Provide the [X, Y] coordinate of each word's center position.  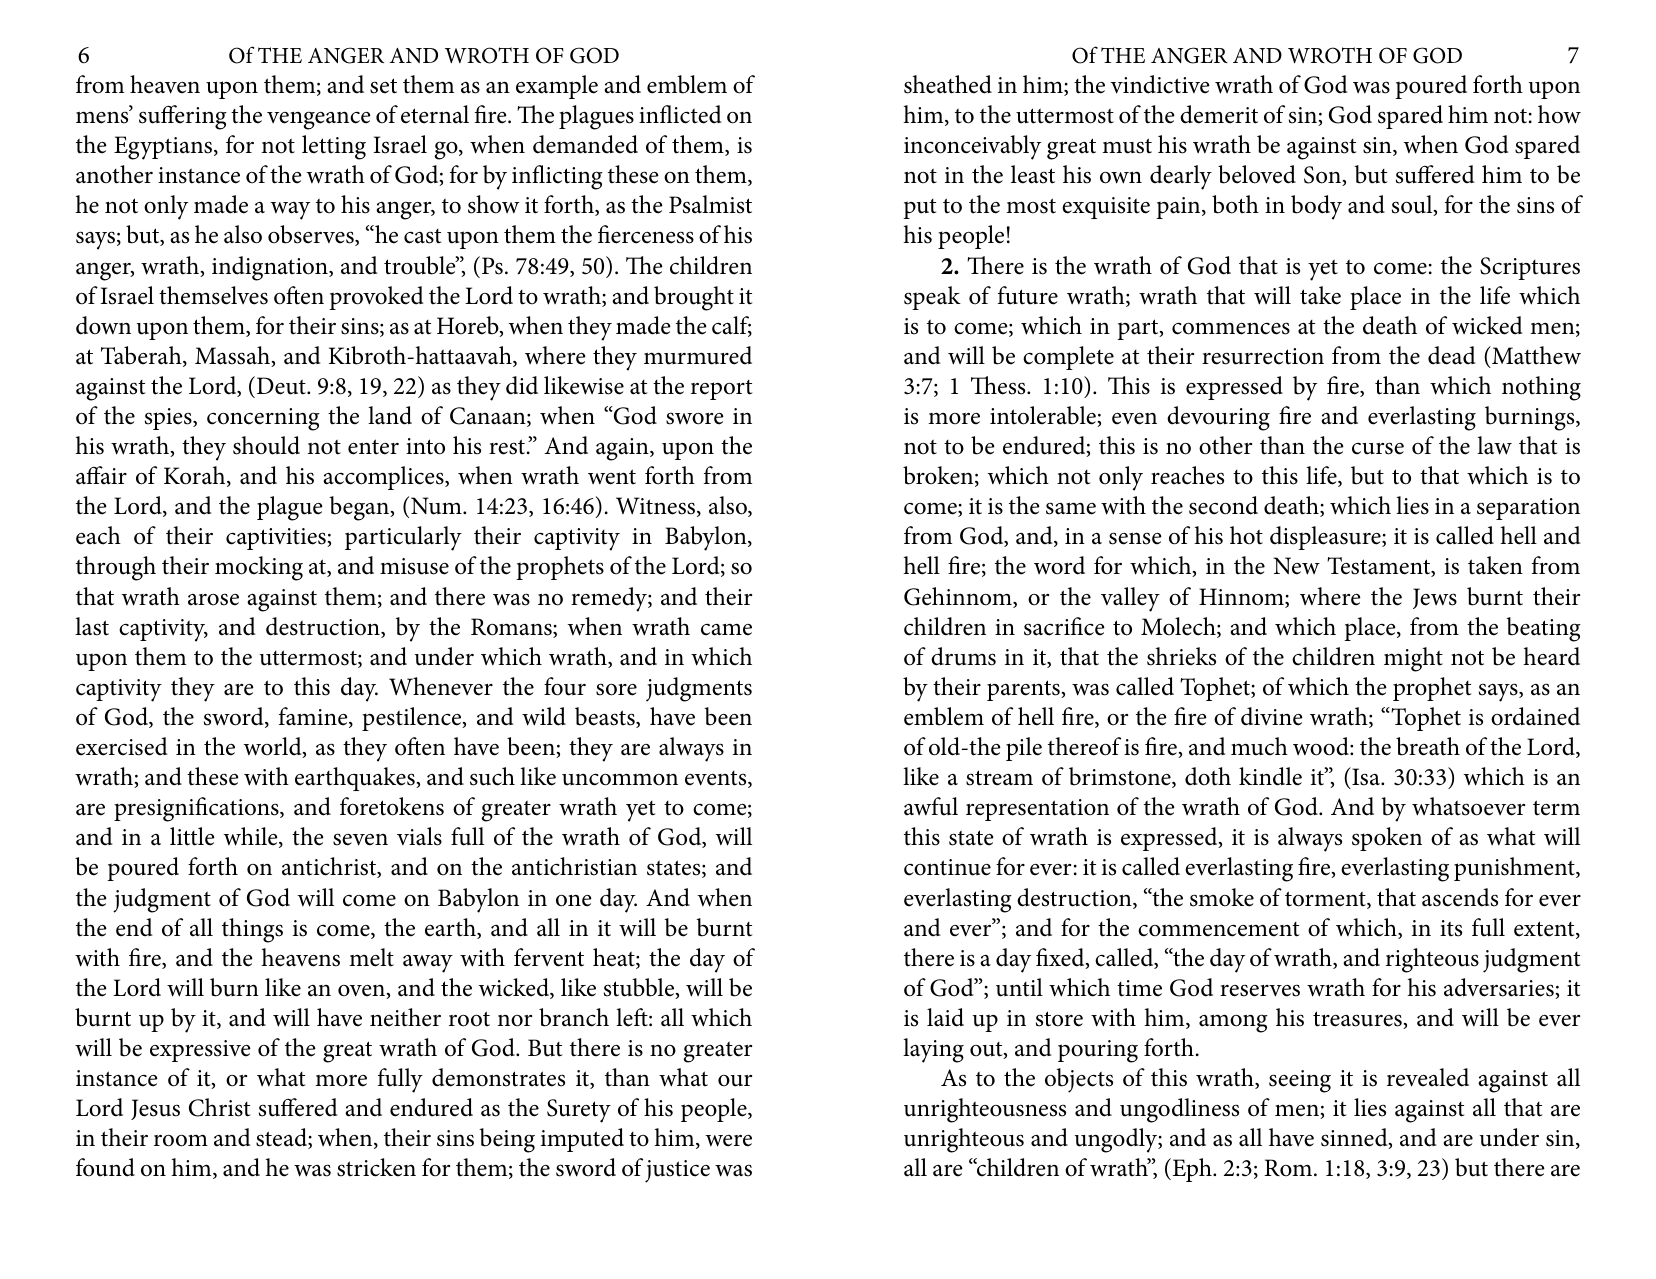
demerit [1219, 114]
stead [282, 1138]
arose [213, 599]
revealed [1428, 1077]
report [721, 390]
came [726, 629]
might [1413, 659]
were [729, 1141]
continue [947, 867]
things [252, 930]
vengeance [319, 120]
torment [1326, 900]
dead [1451, 355]
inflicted [680, 114]
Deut [281, 385]
